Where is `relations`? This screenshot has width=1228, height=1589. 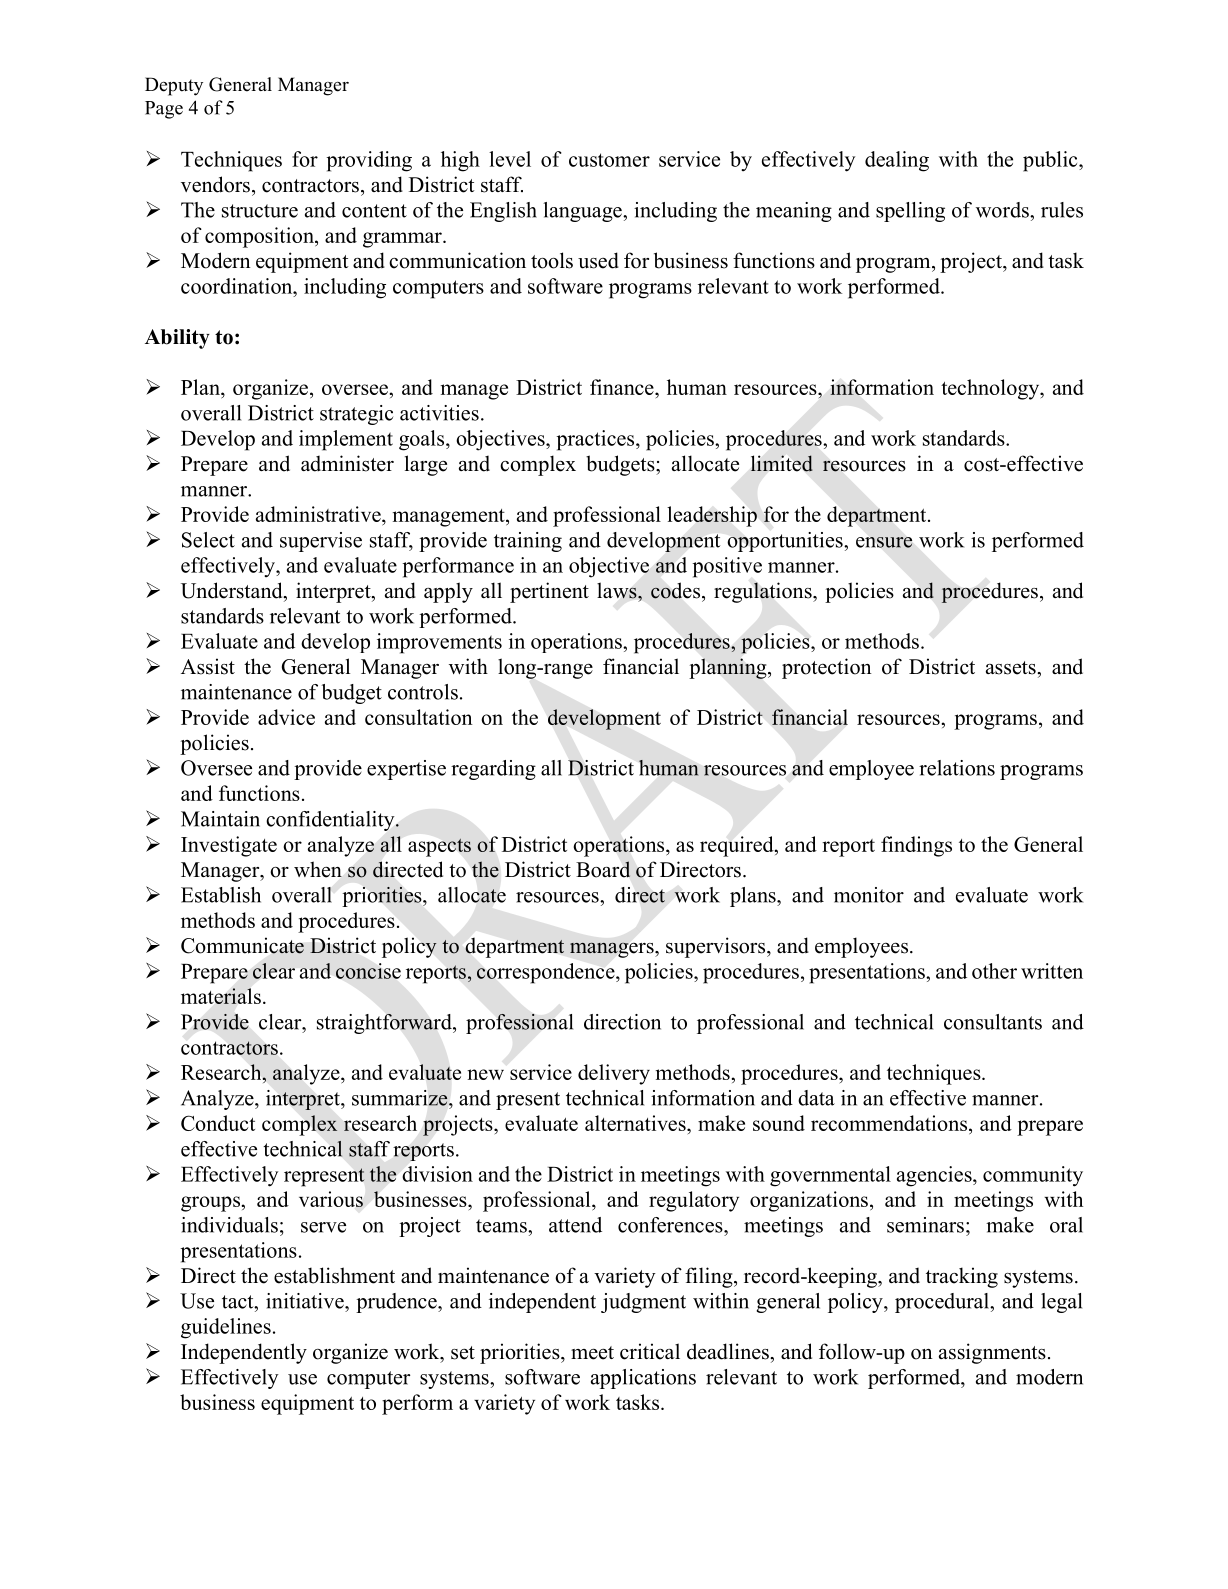
relations is located at coordinates (957, 768).
